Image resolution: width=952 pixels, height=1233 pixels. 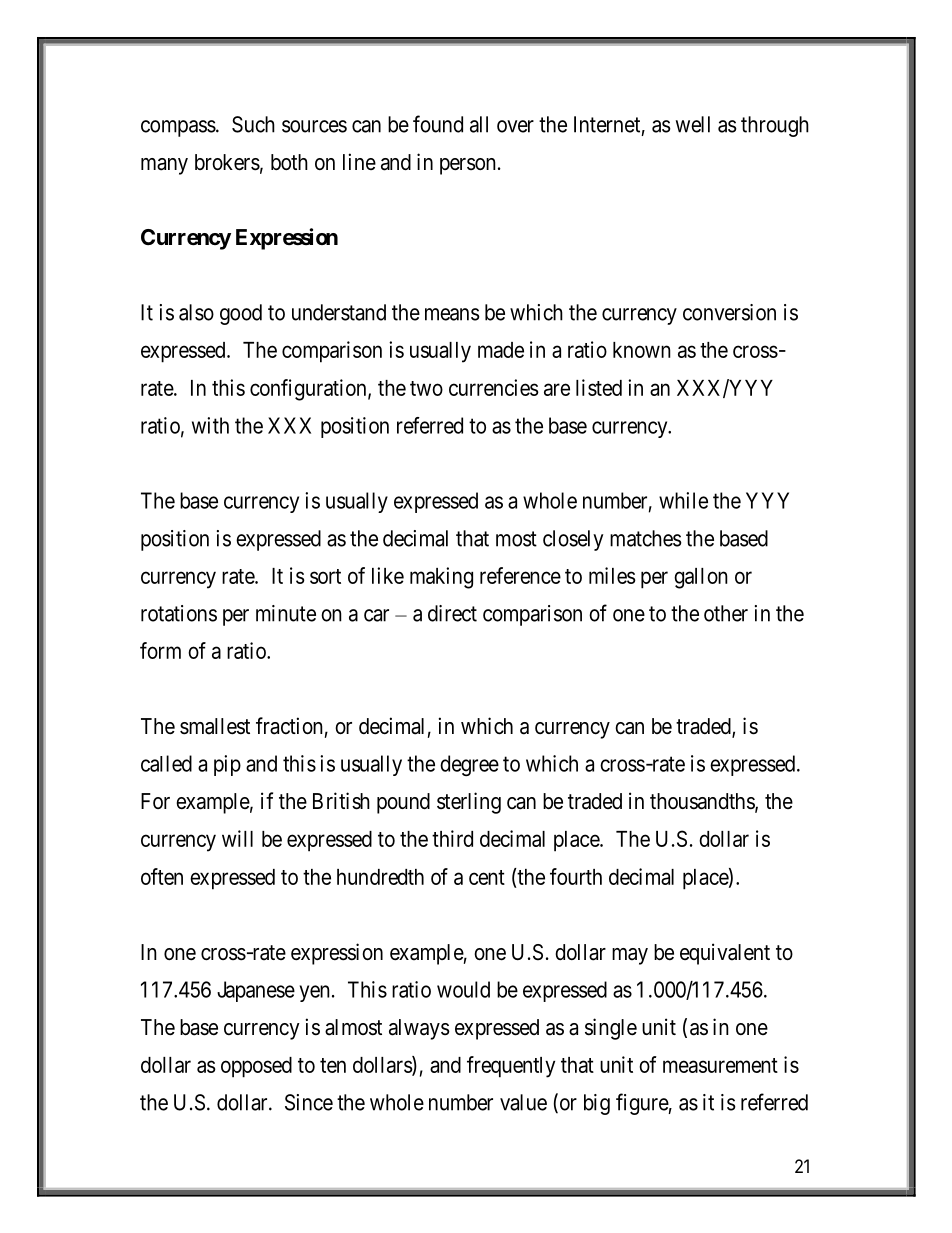 I want to click on brokers, so click(x=227, y=162).
